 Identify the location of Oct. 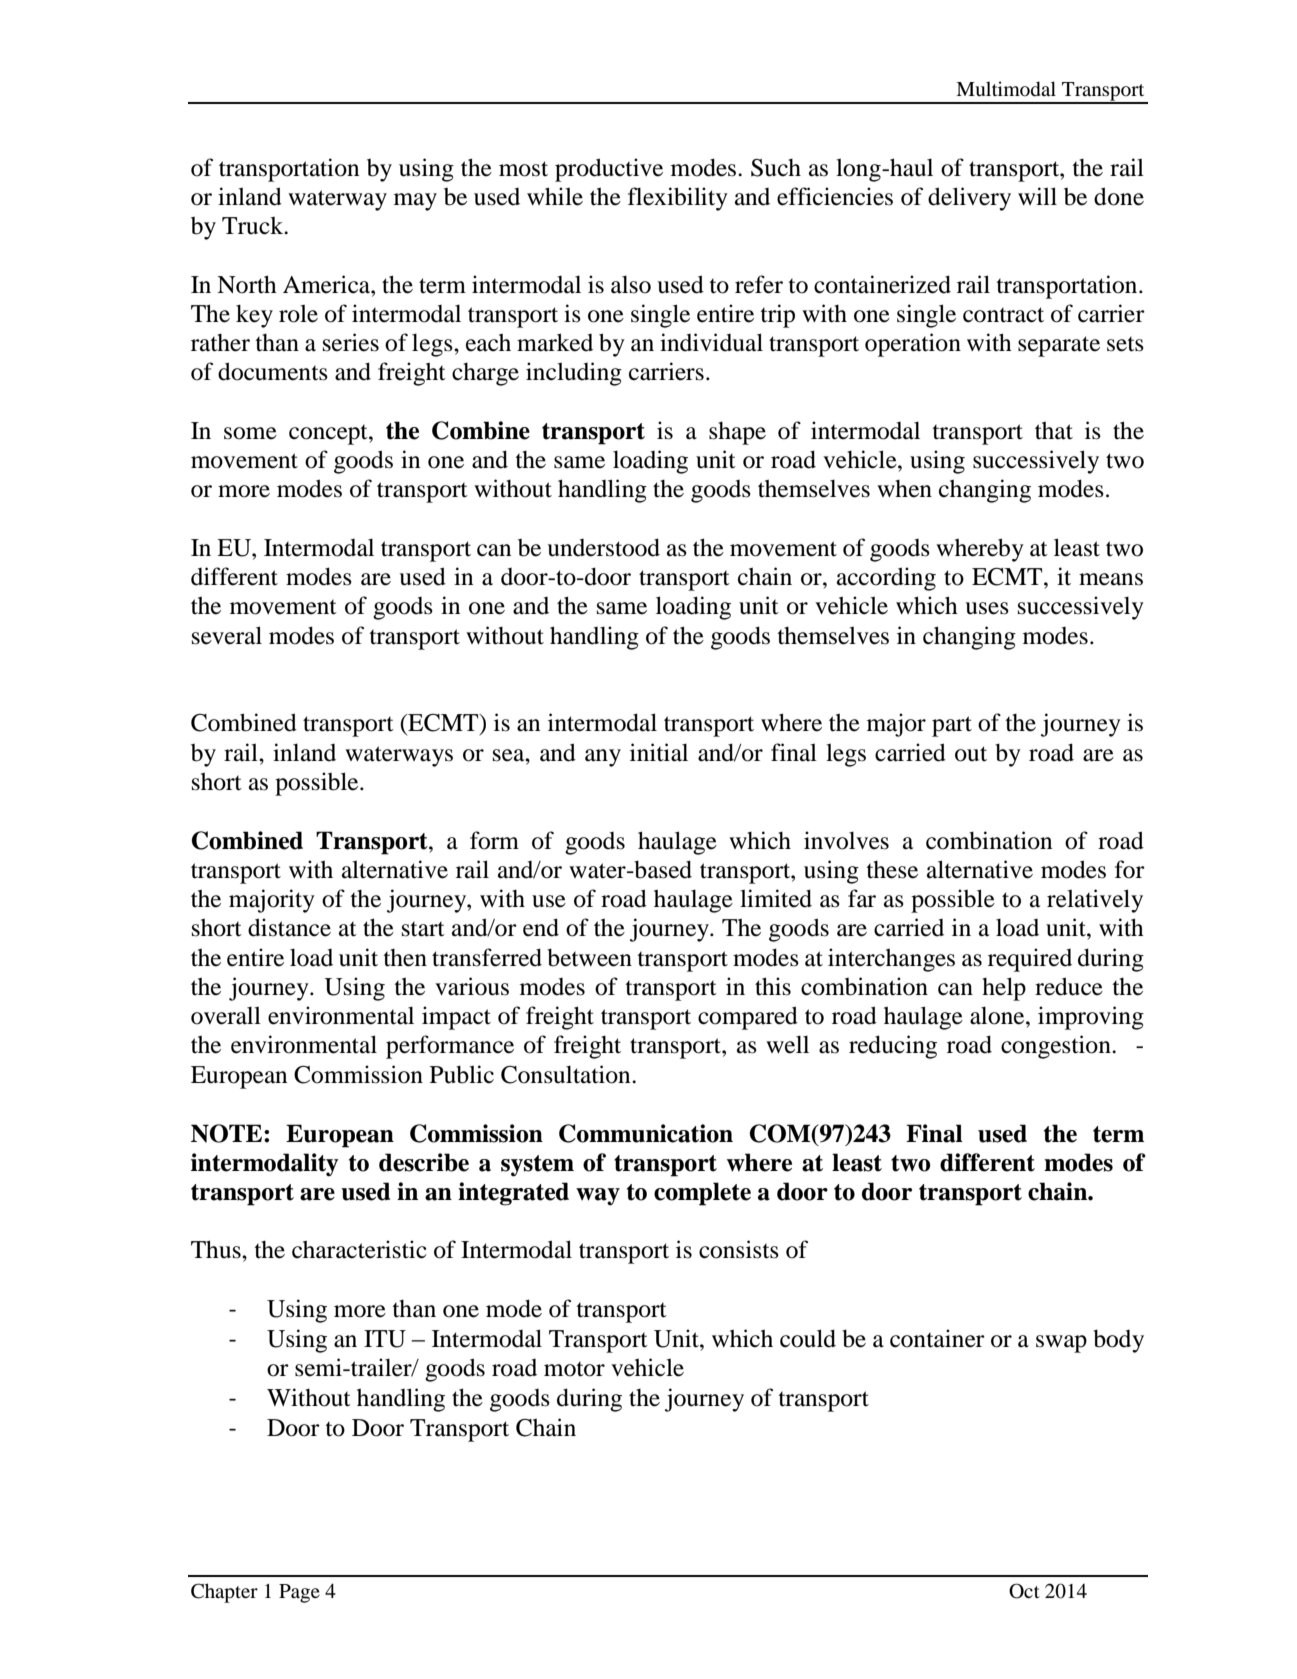
(1024, 1591).
